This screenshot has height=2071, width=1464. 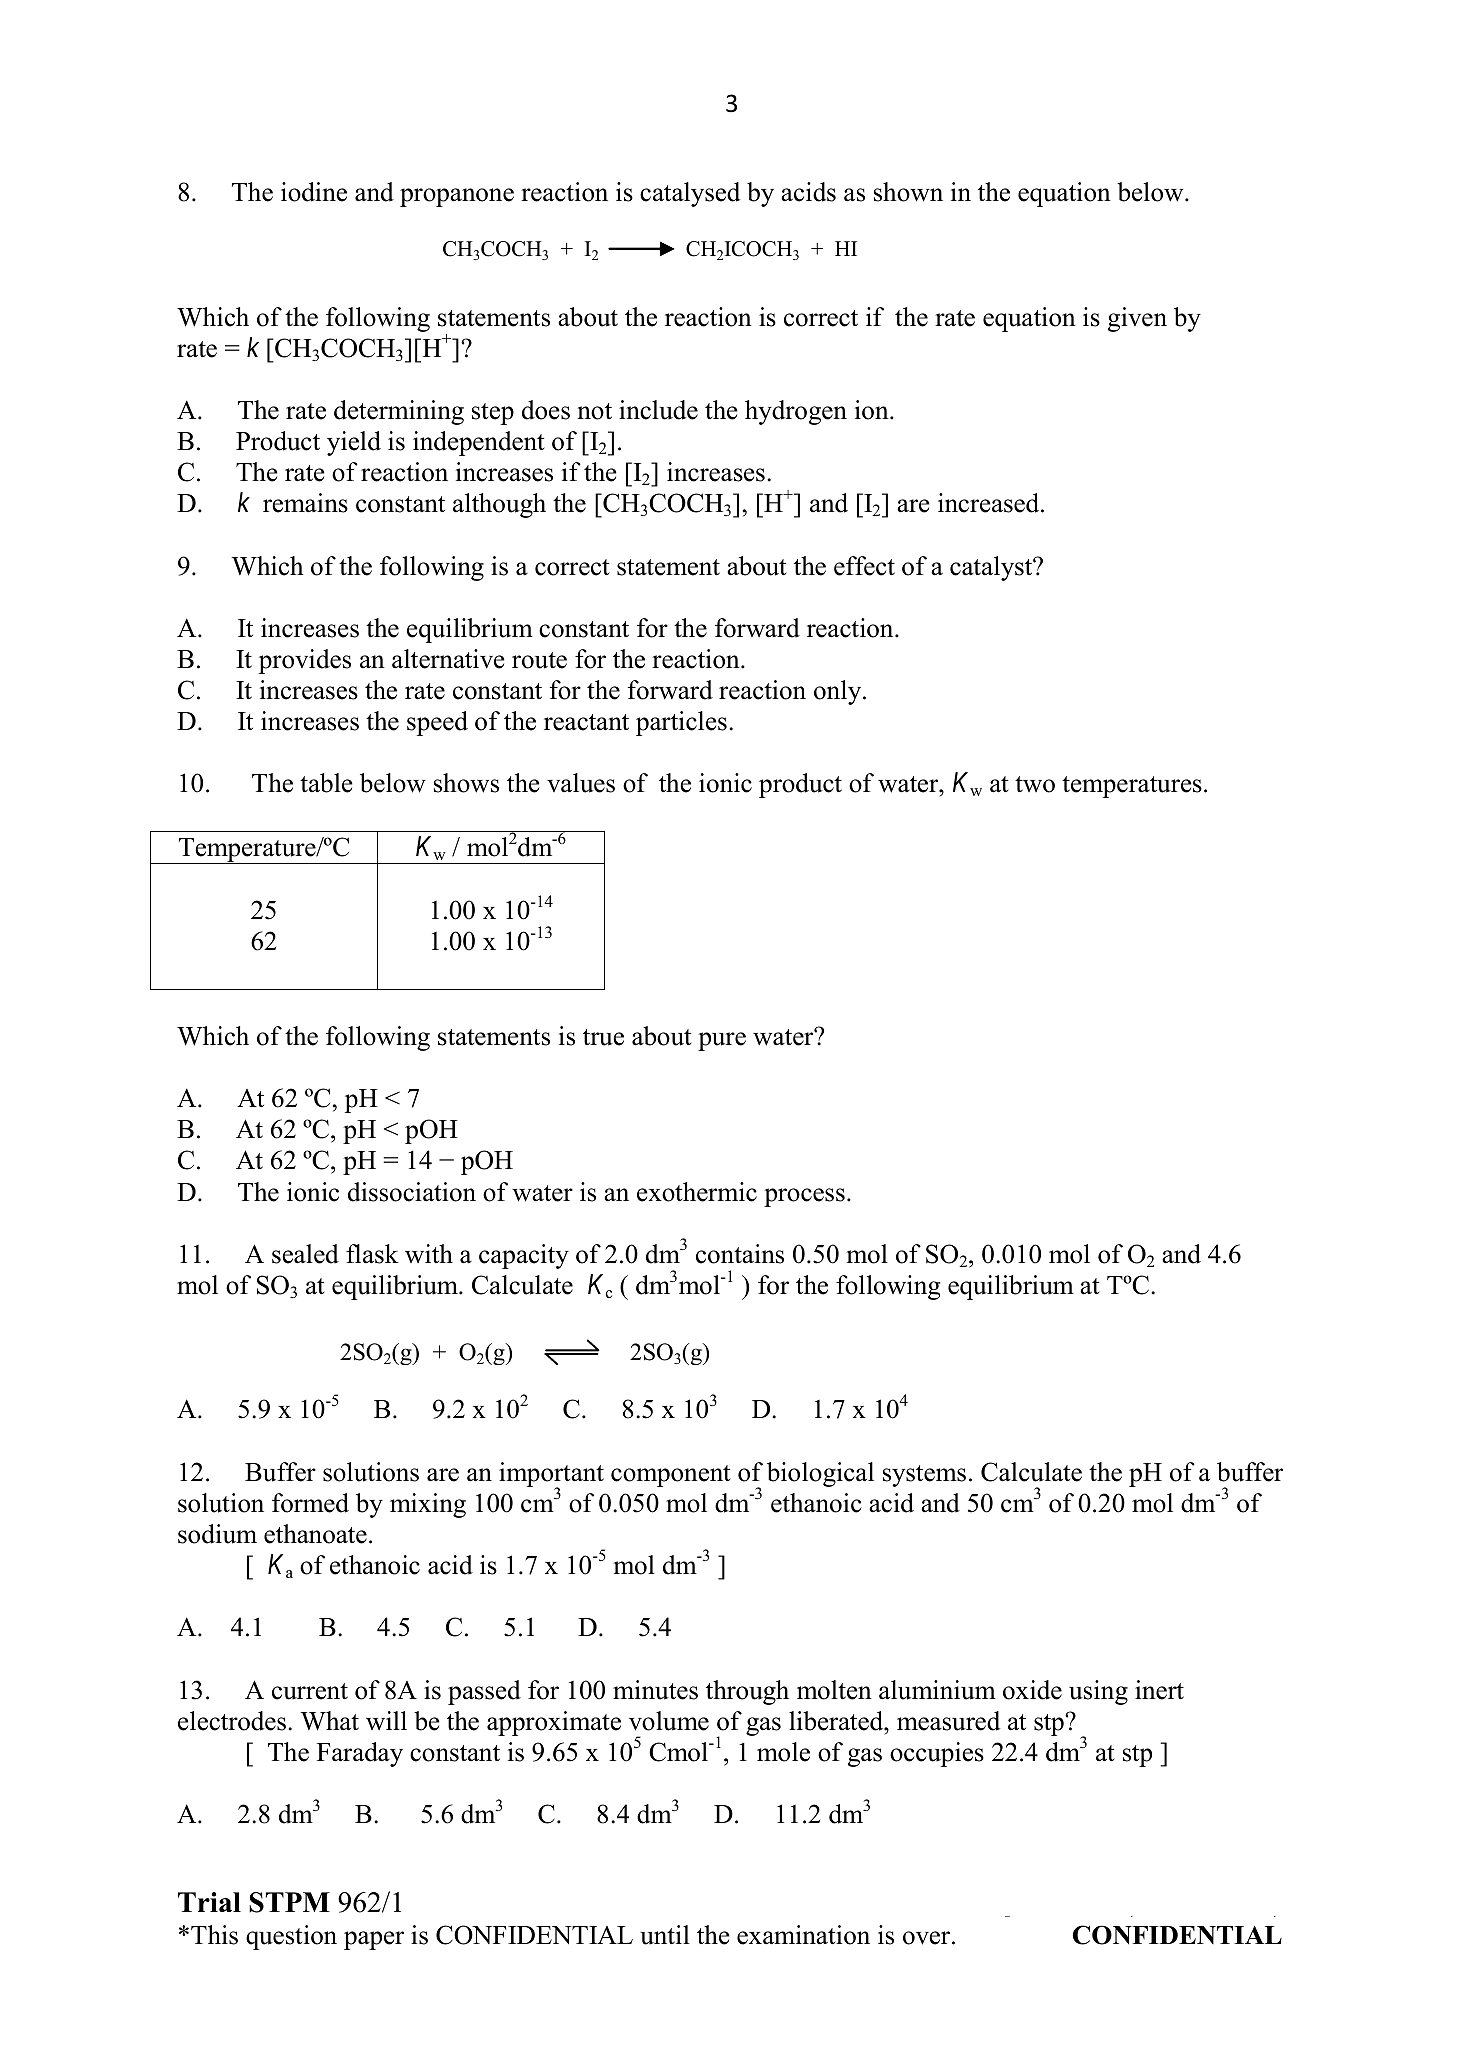 I want to click on contains, so click(x=740, y=1254).
